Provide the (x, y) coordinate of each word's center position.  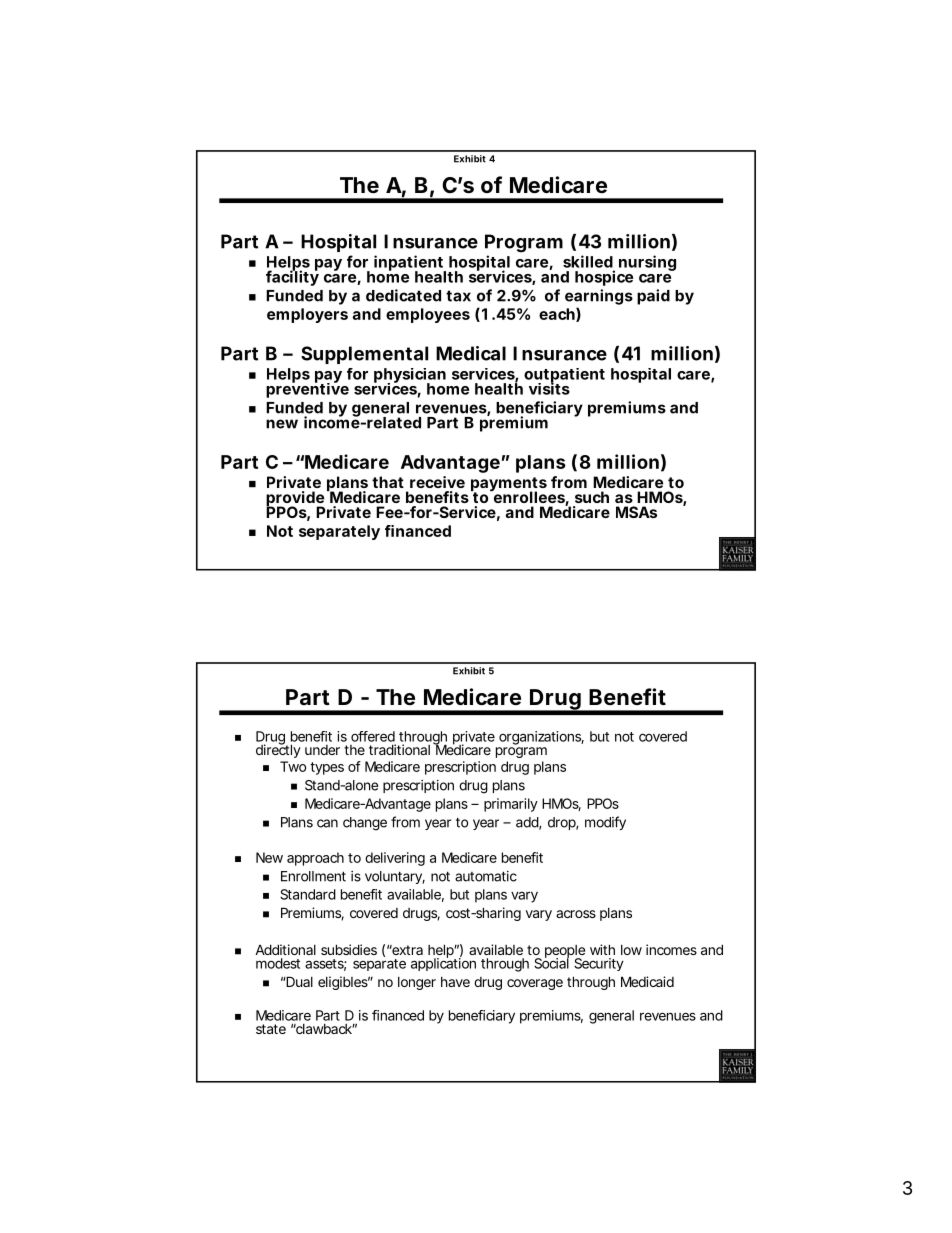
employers (307, 315)
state (271, 1029)
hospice (604, 278)
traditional (399, 749)
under (322, 750)
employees (428, 315)
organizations (541, 739)
